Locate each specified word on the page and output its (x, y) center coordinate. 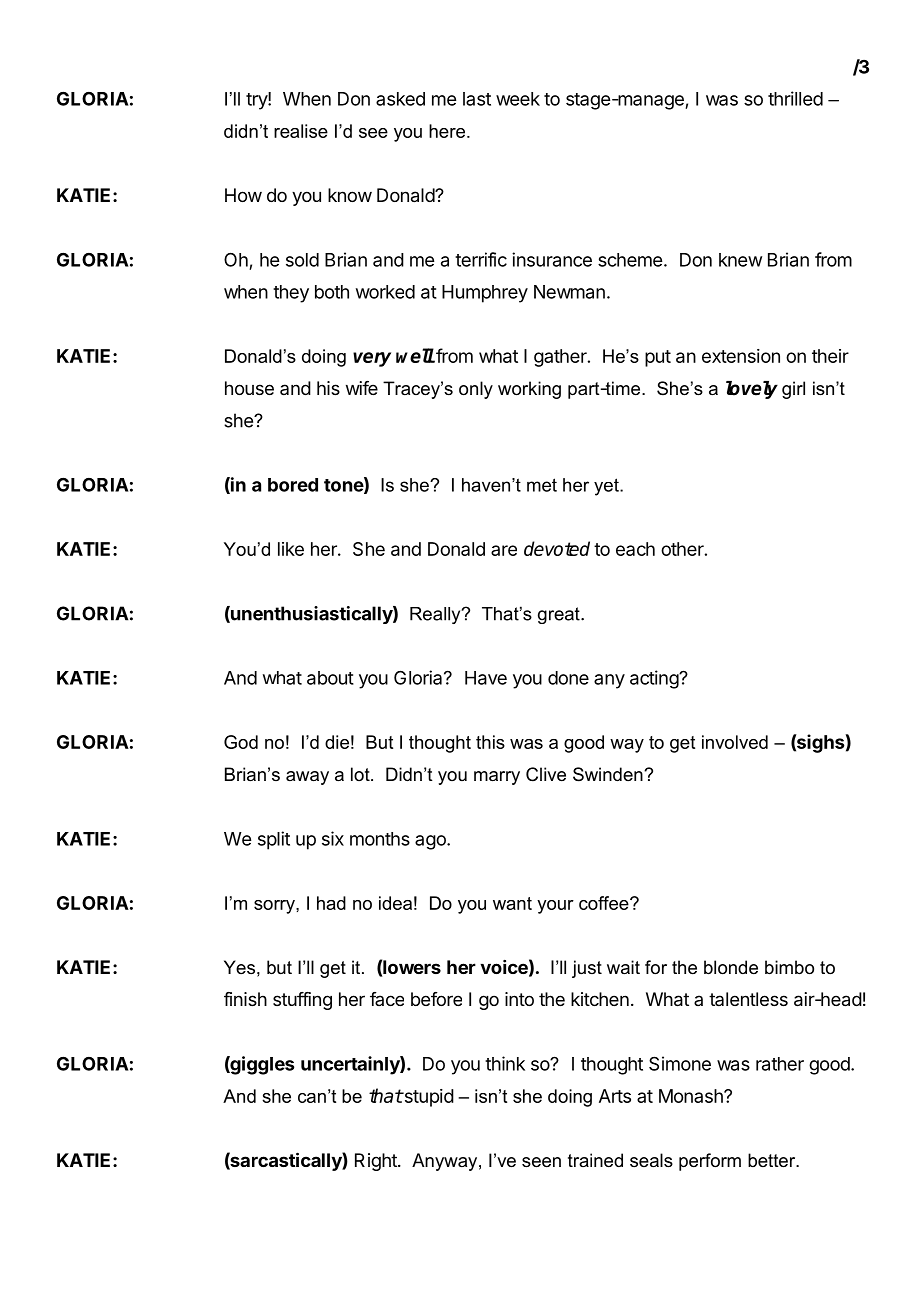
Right (377, 1162)
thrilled (795, 98)
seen (541, 1162)
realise (301, 131)
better (773, 1160)
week (518, 99)
